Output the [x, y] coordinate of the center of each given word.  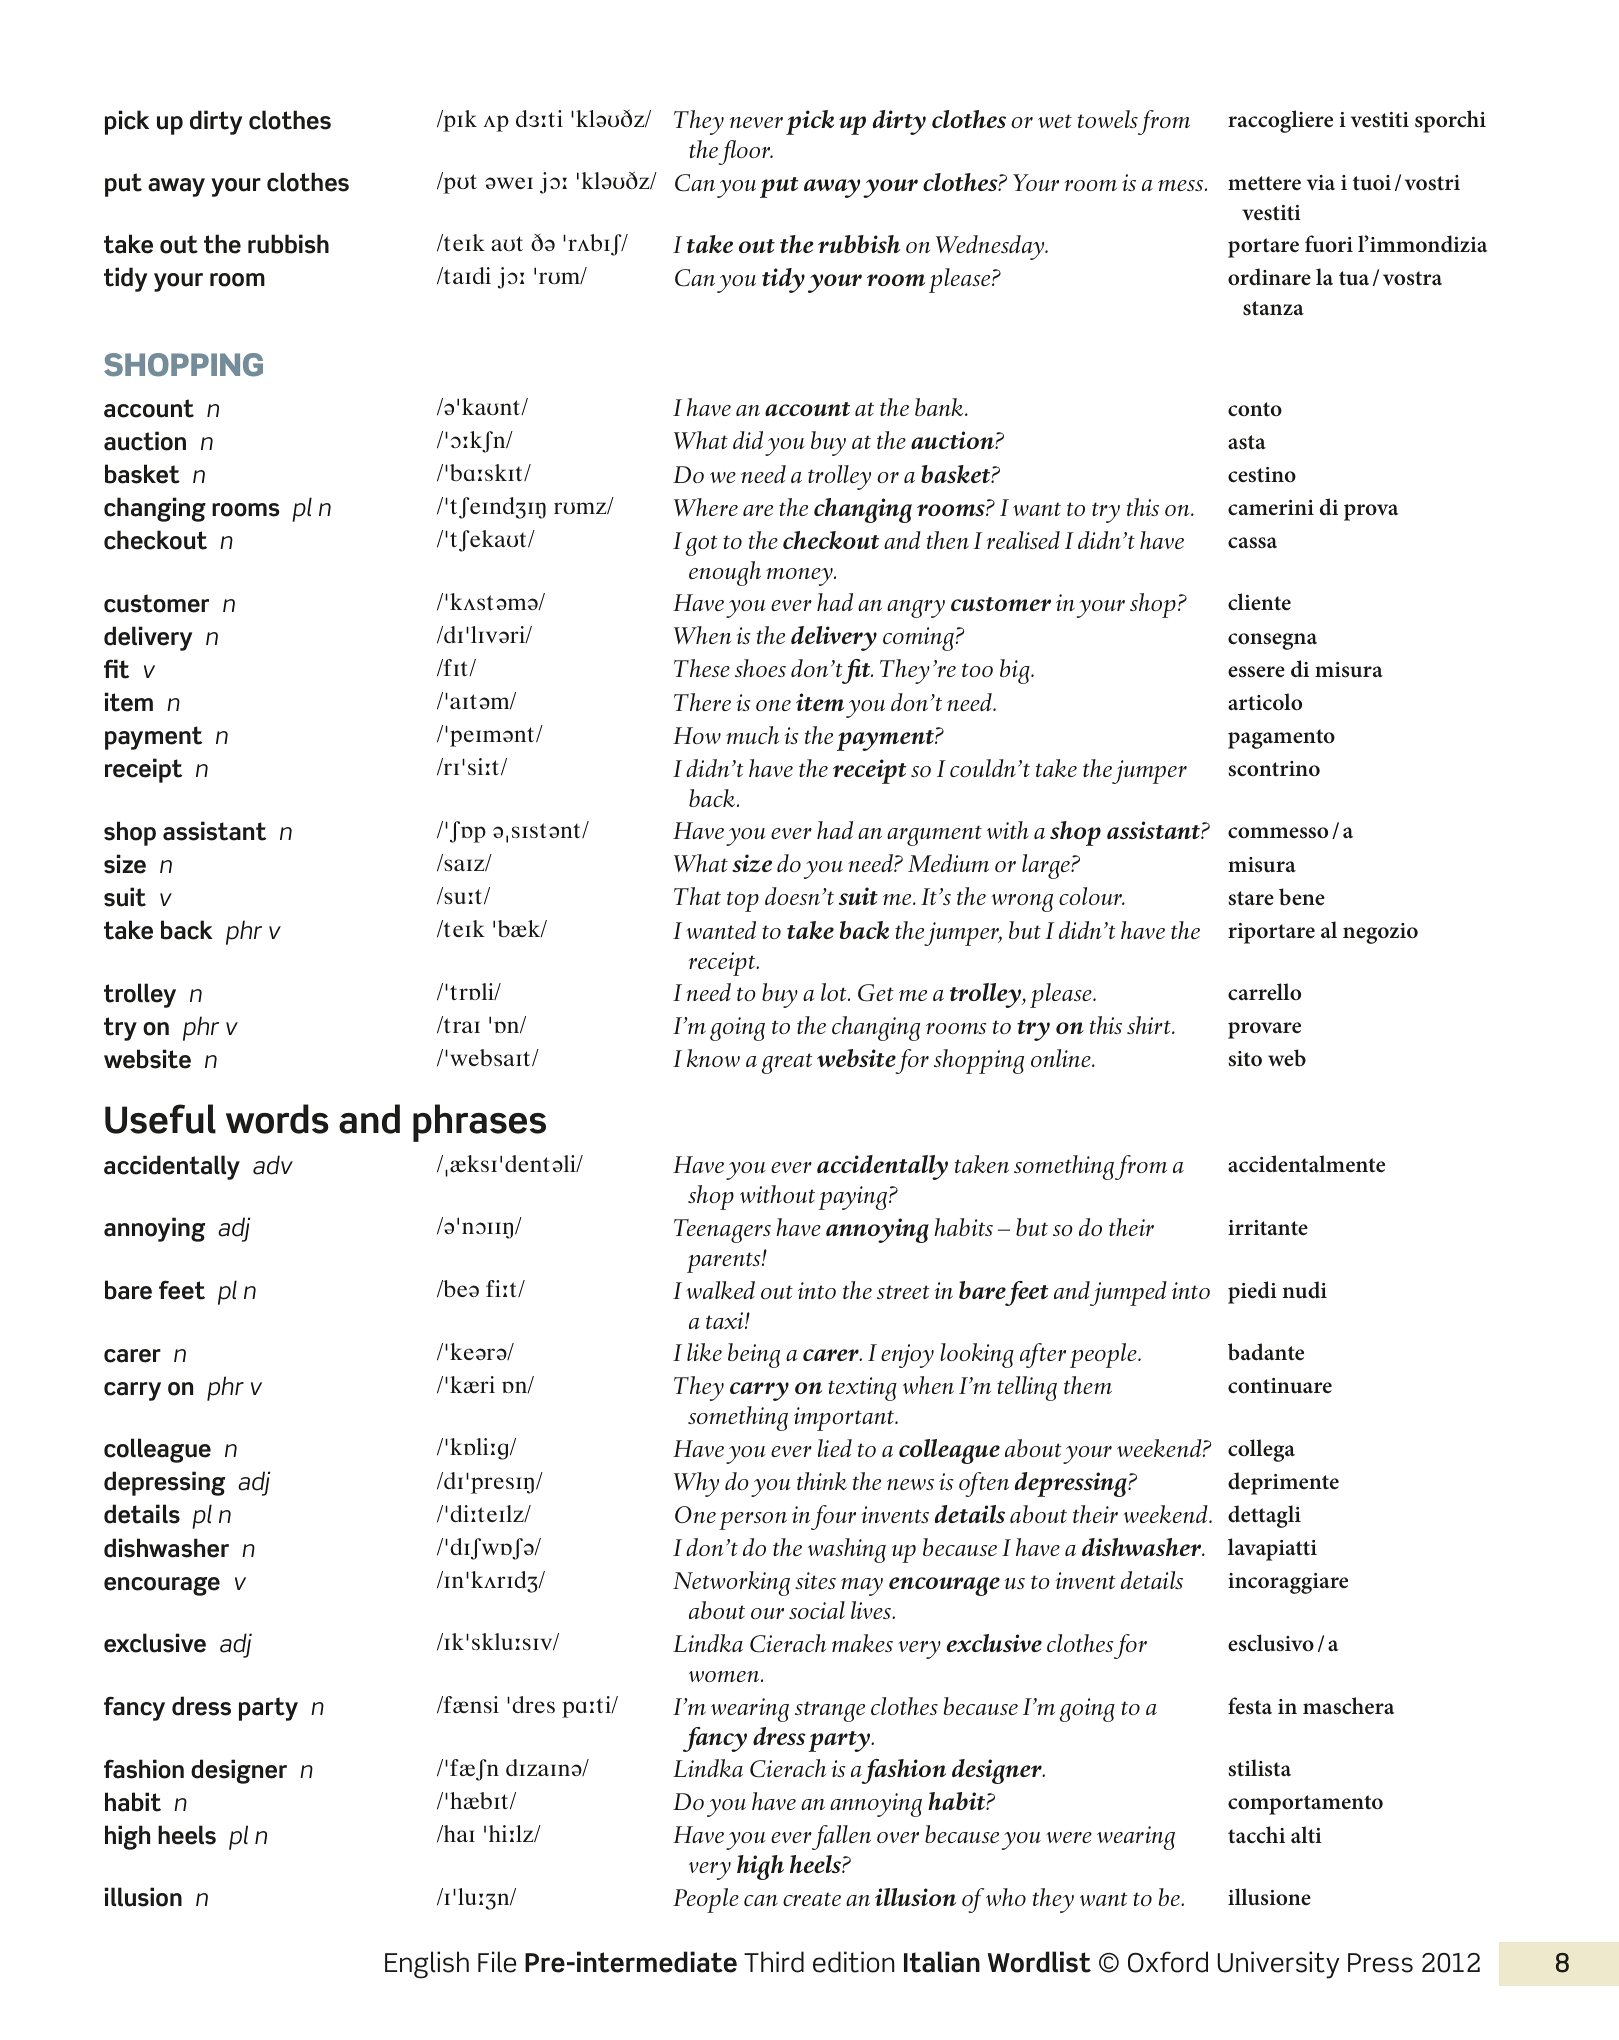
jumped [1128, 1293]
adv [273, 1165]
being [754, 1355]
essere [1256, 672]
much [752, 735]
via [1321, 182]
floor [745, 152]
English [427, 1965]
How [697, 735]
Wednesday [991, 247]
